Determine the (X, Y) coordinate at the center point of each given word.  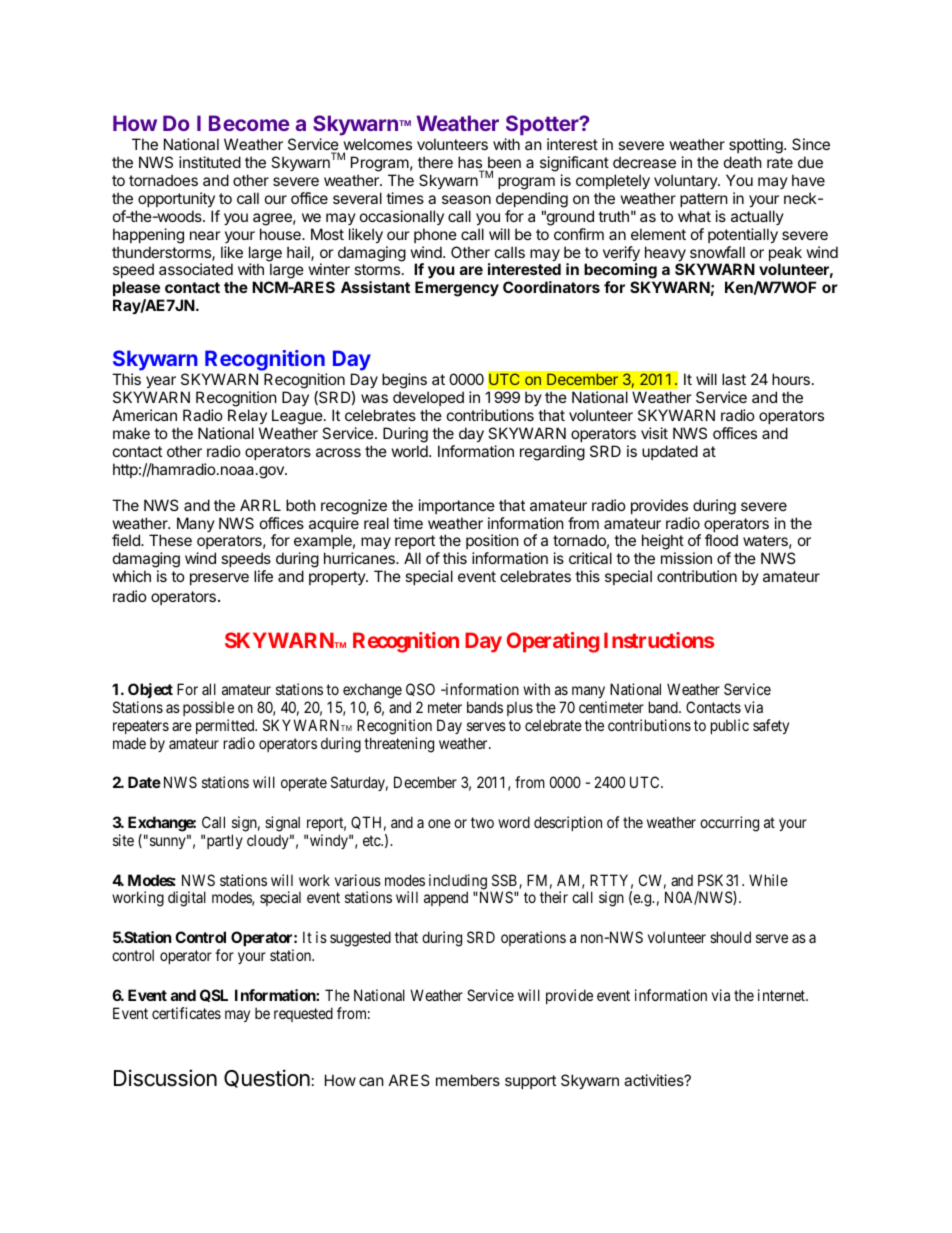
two (482, 822)
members (468, 1080)
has (471, 163)
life (263, 576)
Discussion (165, 1078)
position (492, 543)
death (743, 162)
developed (428, 398)
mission (686, 558)
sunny (167, 843)
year (161, 384)
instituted (210, 162)
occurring (729, 824)
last (734, 379)
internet (783, 995)
